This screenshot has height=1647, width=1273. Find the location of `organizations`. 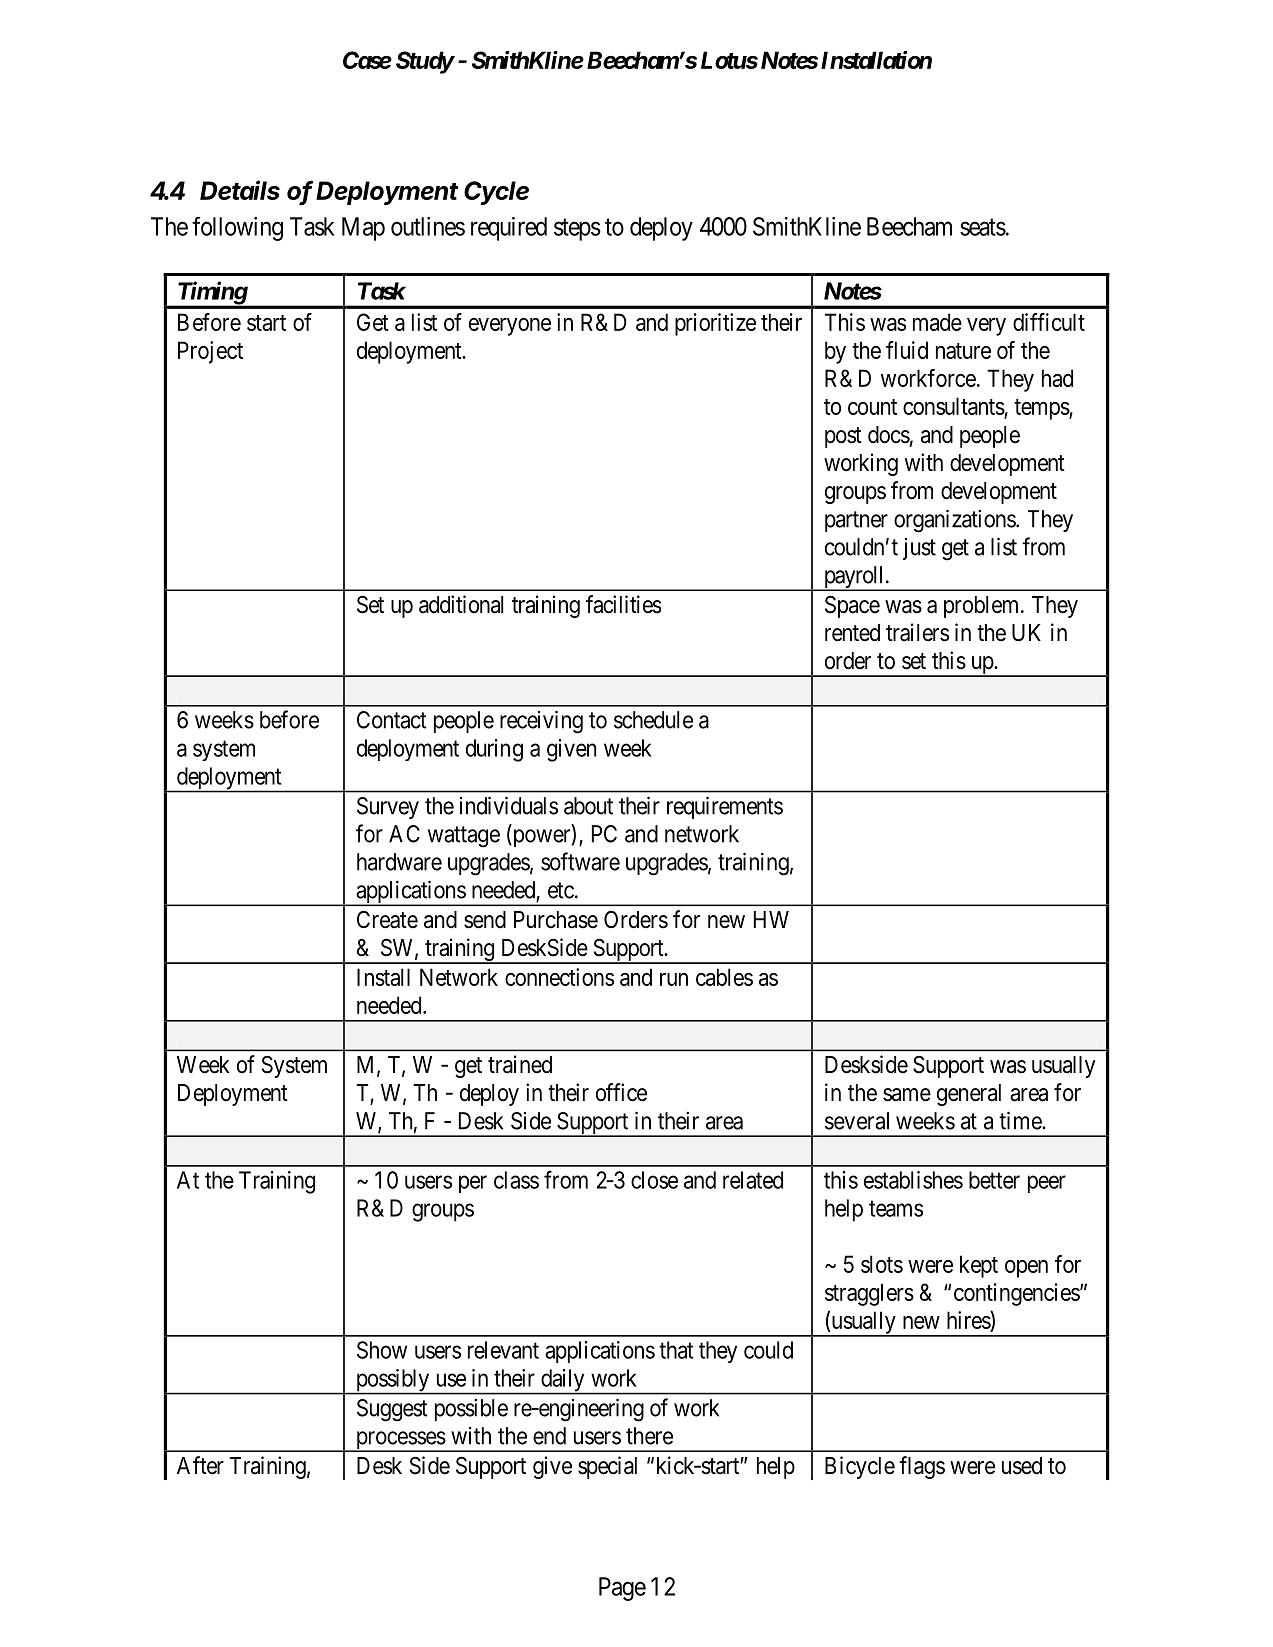

organizations is located at coordinates (955, 521).
